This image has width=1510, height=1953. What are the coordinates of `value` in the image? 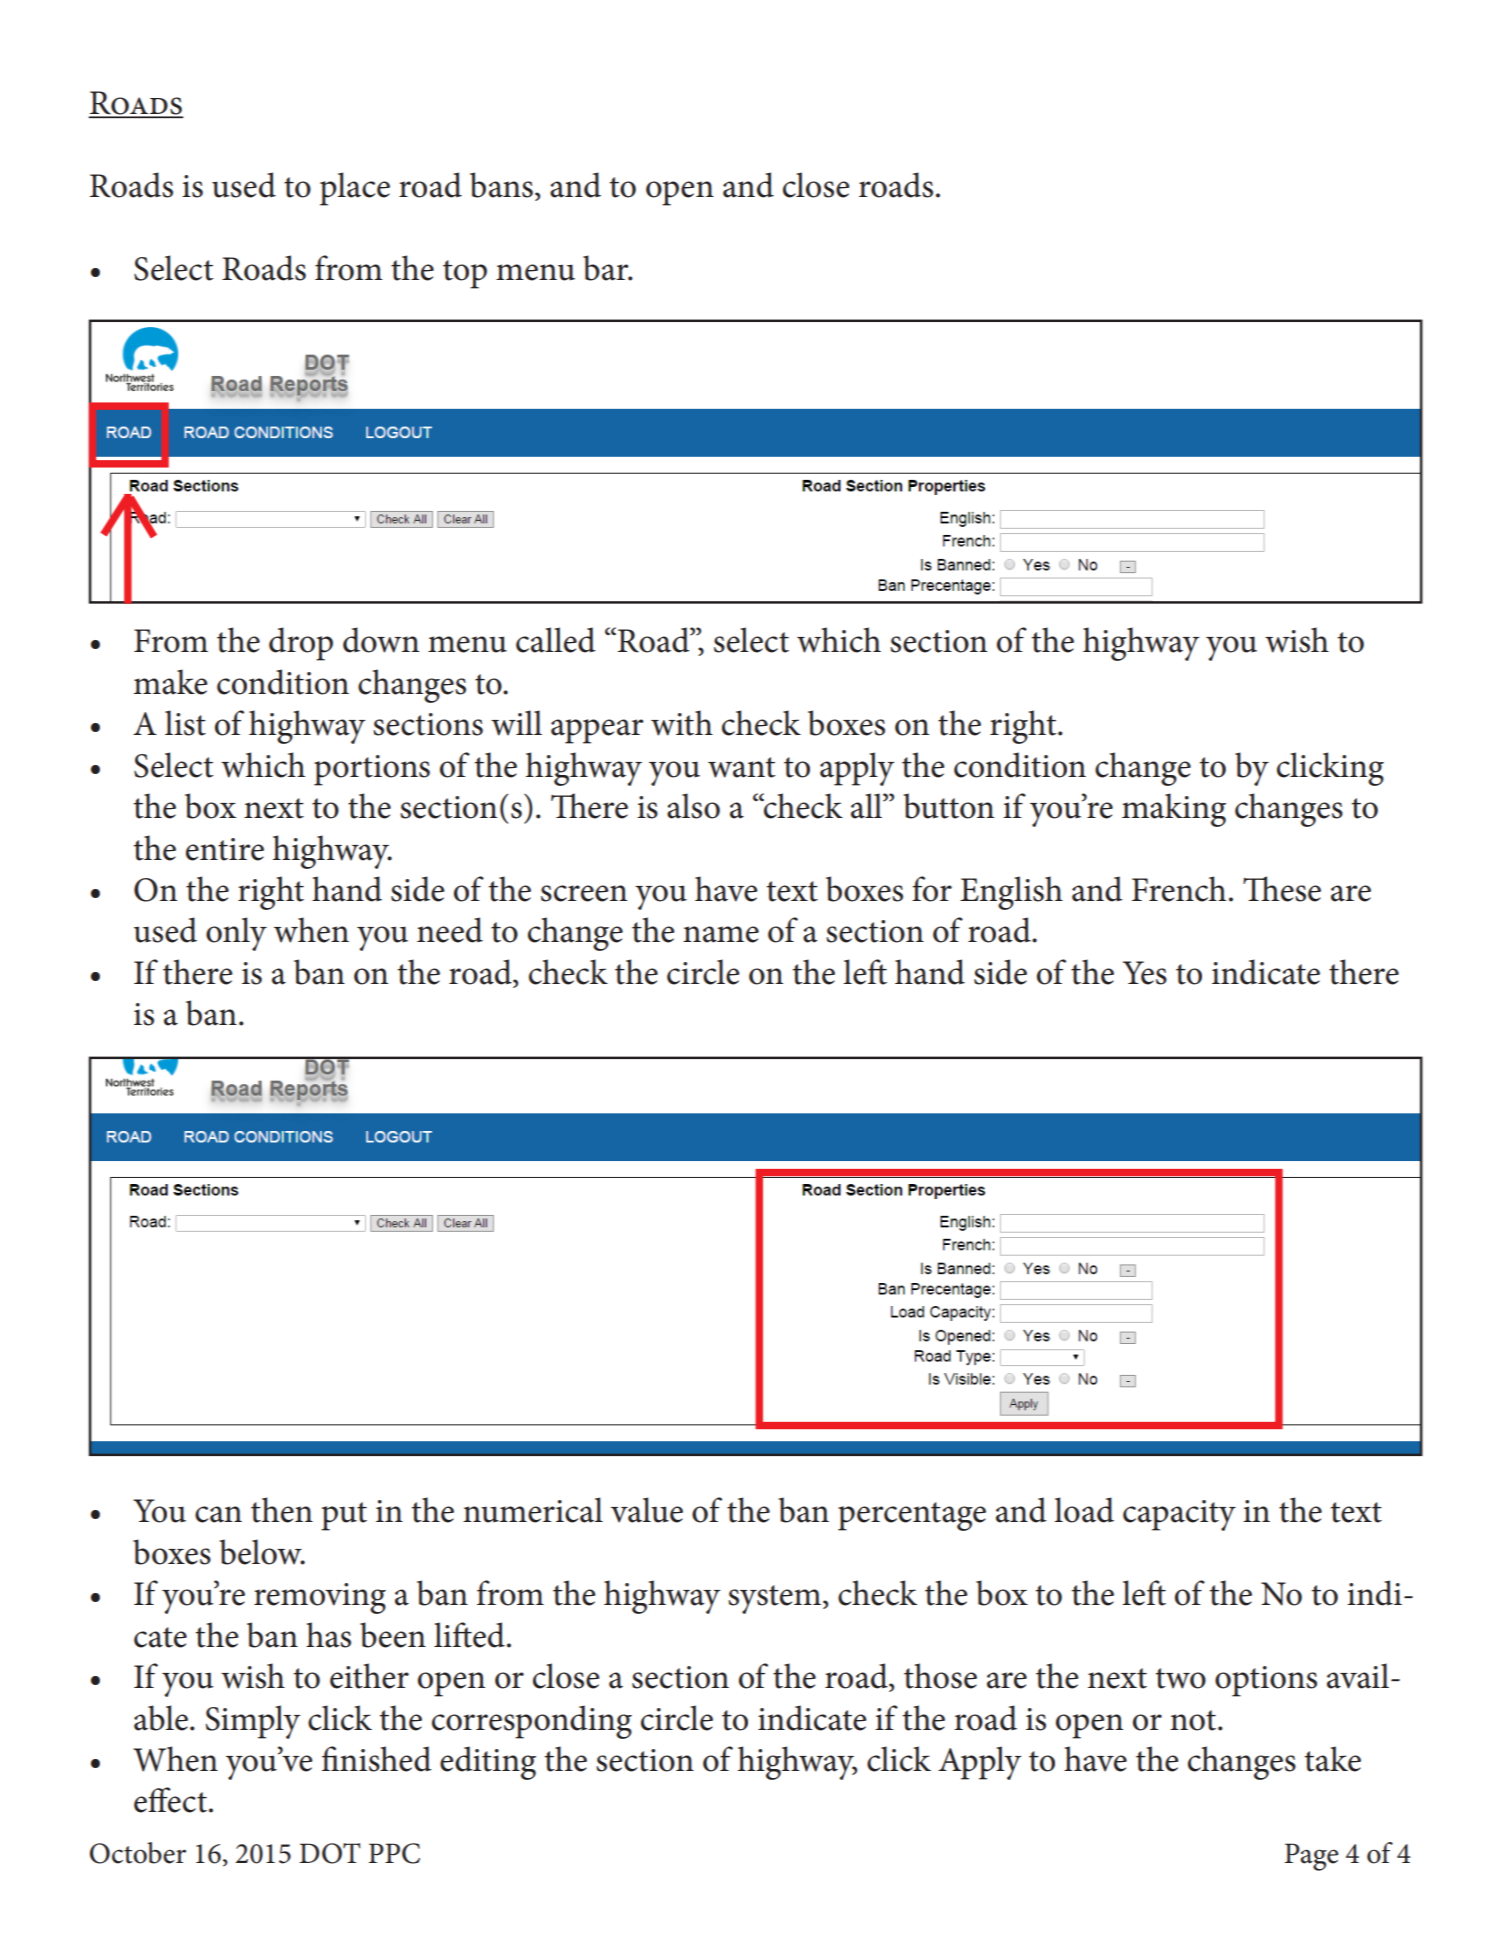 It's located at (647, 1510).
